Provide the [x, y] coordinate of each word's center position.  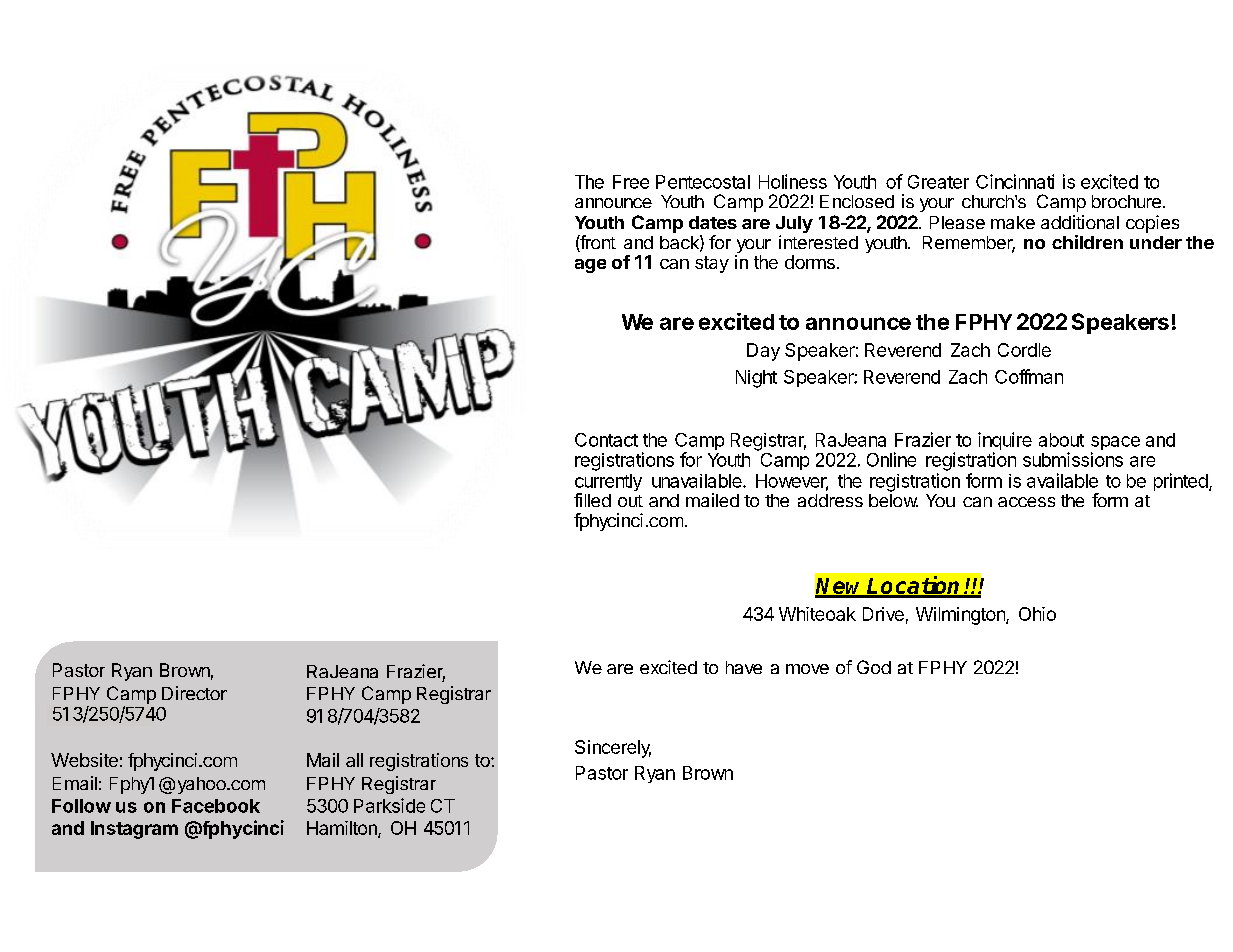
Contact [606, 440]
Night [756, 379]
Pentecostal [703, 182]
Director [194, 693]
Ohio [1037, 614]
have [744, 667]
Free [631, 182]
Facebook [216, 806]
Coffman [1029, 376]
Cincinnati [1015, 181]
